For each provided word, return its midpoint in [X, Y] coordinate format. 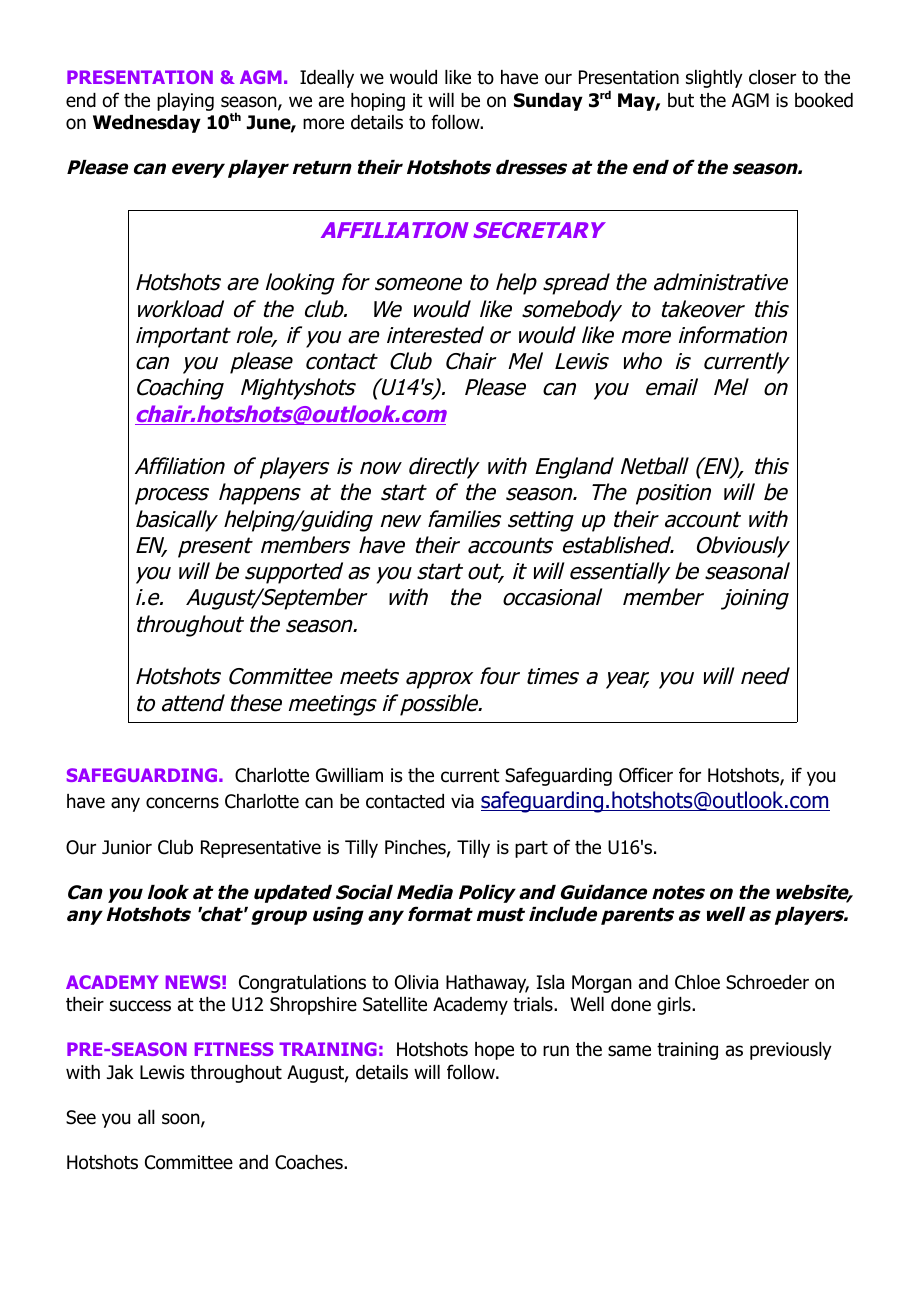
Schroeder [767, 982]
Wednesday [147, 124]
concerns [182, 803]
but [681, 100]
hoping [378, 102]
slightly [714, 79]
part [531, 849]
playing [185, 102]
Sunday [548, 102]
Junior [127, 847]
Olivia [416, 982]
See [81, 1117]
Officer [646, 775]
